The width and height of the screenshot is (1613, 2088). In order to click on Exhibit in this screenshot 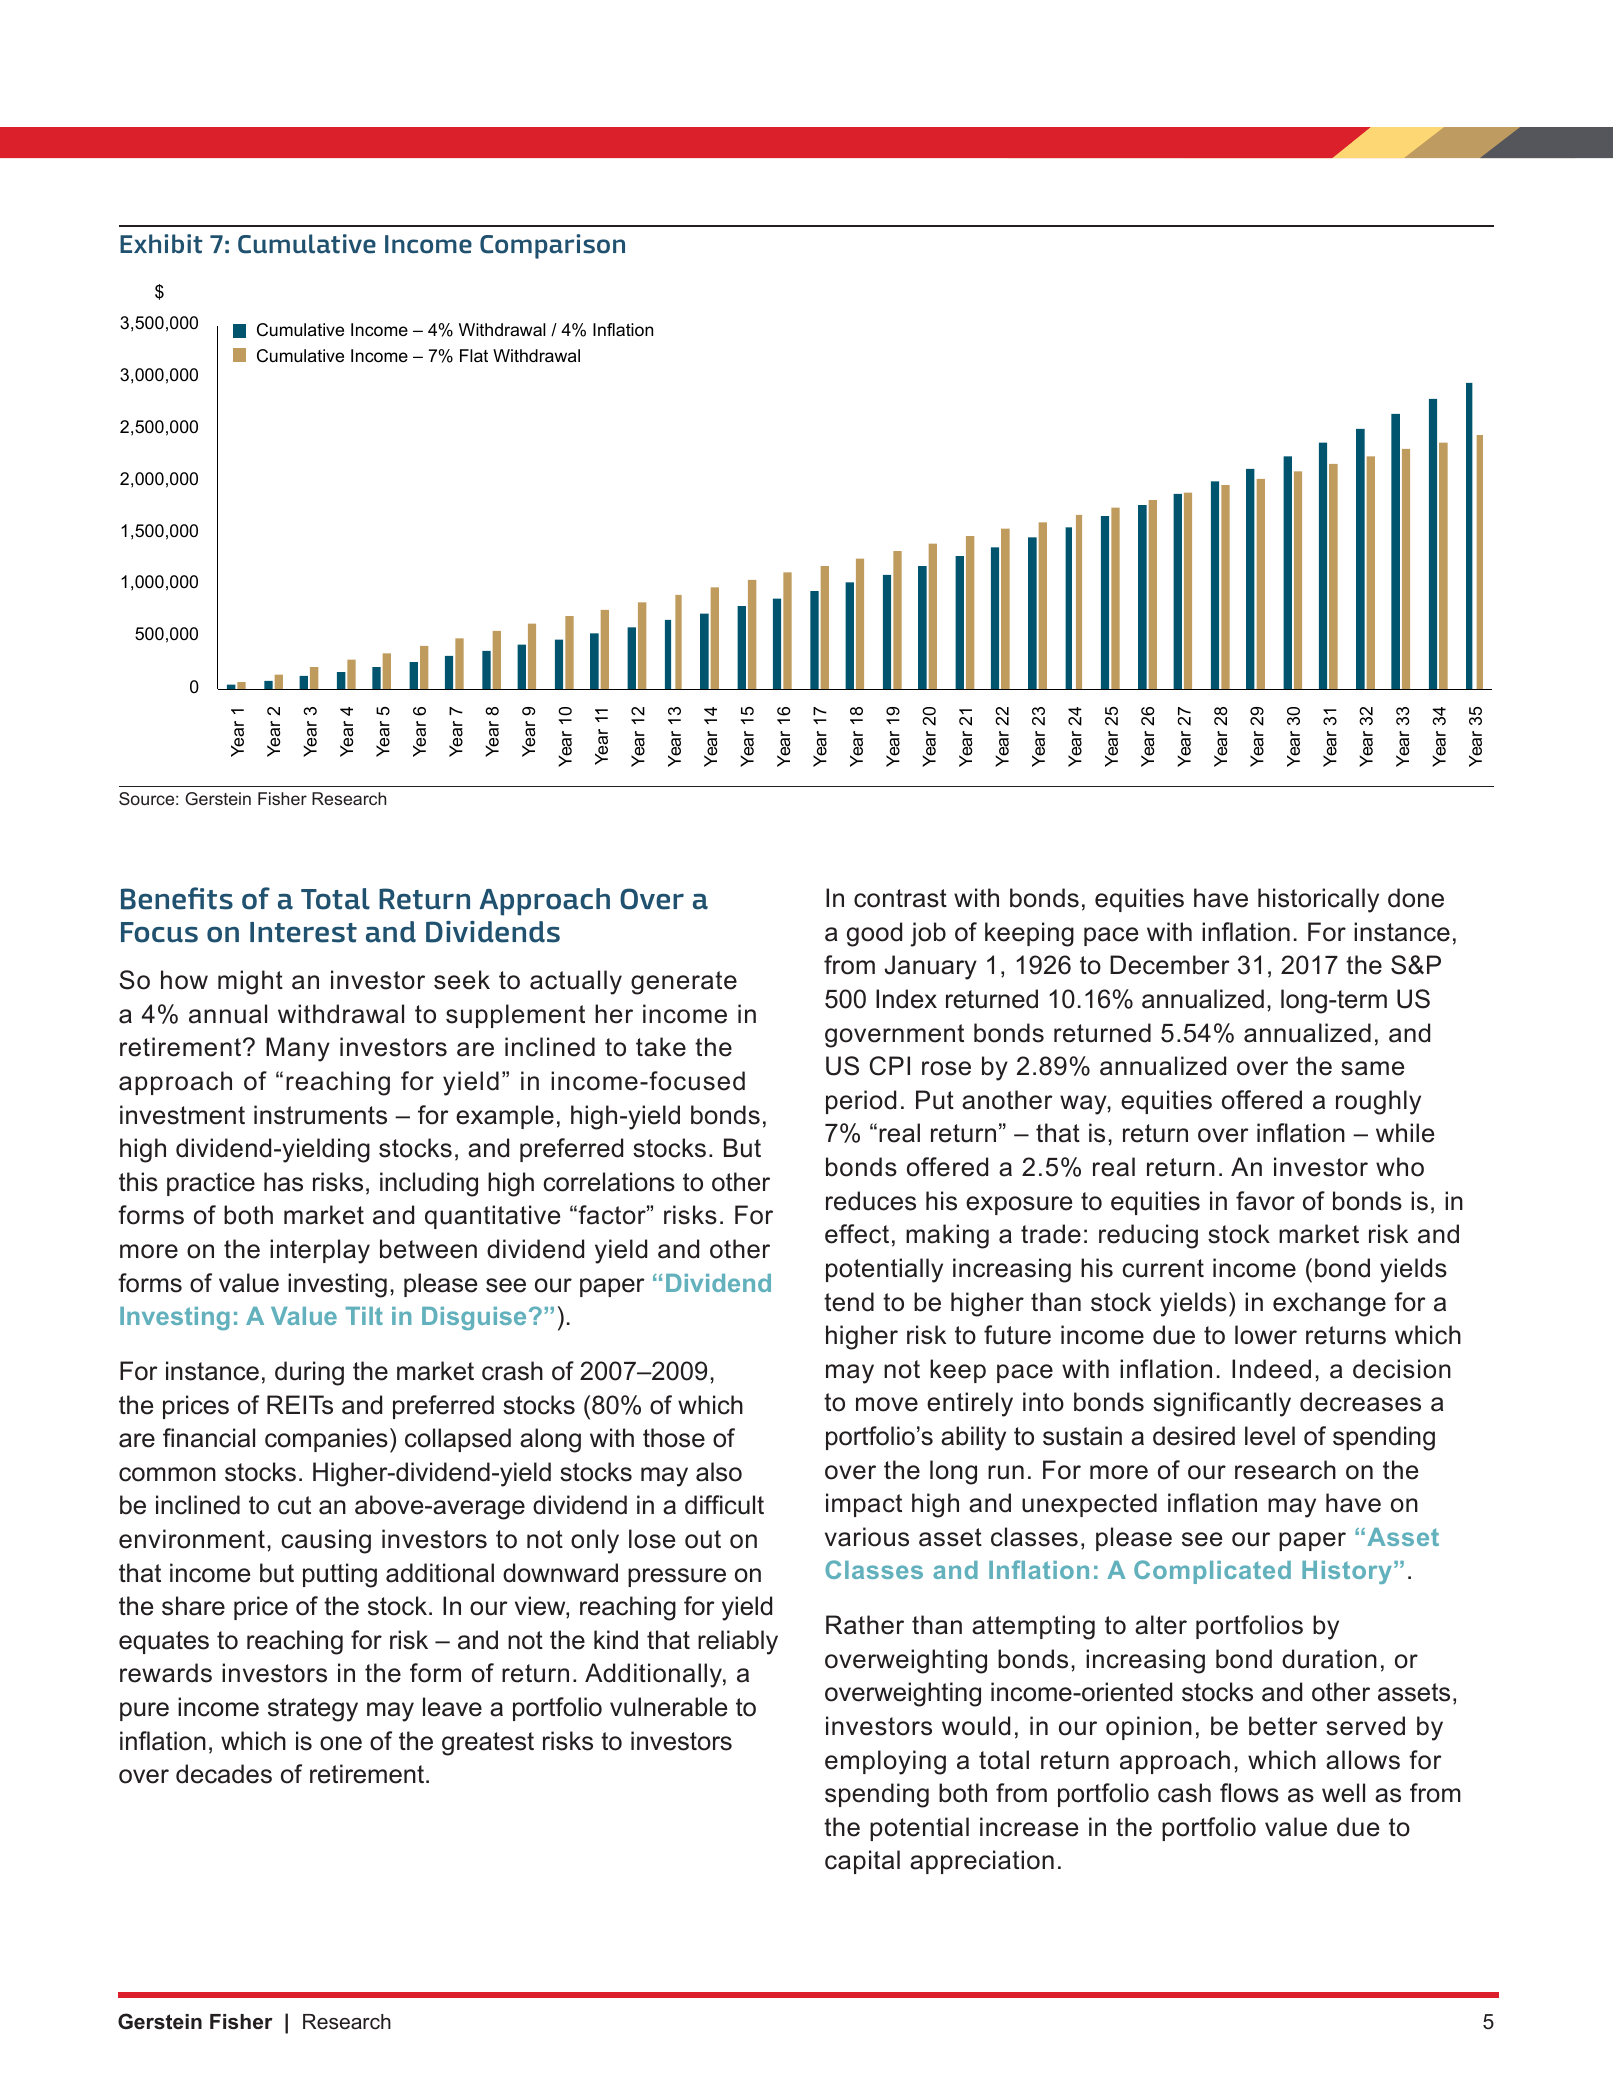, I will do `click(161, 244)`.
